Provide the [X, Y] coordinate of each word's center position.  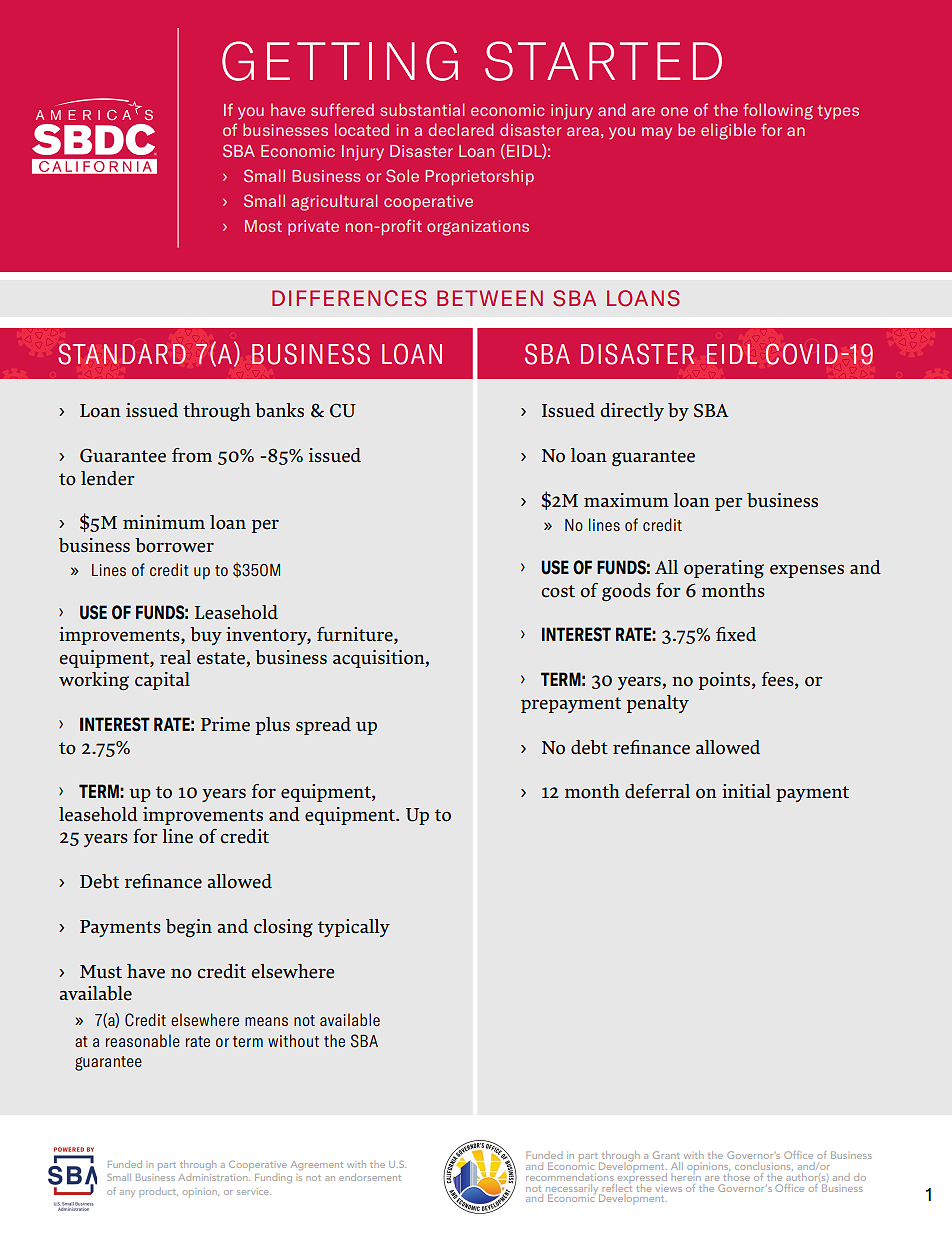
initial [746, 791]
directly [632, 412]
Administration [214, 1177]
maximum [626, 500]
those [736, 1175]
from [192, 455]
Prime [225, 724]
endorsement [370, 1177]
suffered [342, 109]
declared [460, 129]
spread [323, 726]
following [778, 111]
